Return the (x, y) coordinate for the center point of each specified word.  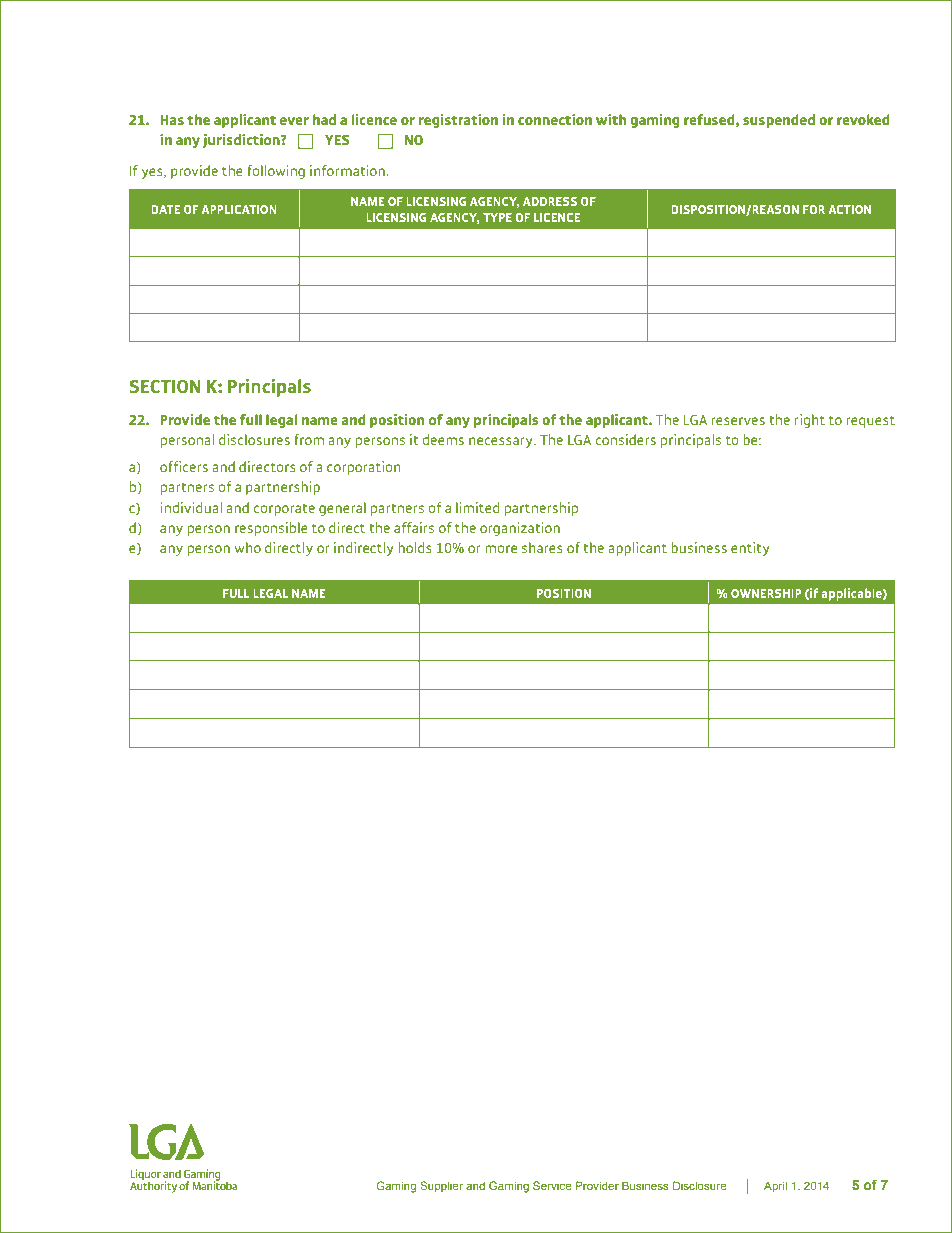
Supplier (441, 1187)
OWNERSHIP (766, 593)
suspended (779, 121)
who (247, 547)
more (501, 549)
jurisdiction (242, 141)
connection (555, 119)
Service (552, 1185)
